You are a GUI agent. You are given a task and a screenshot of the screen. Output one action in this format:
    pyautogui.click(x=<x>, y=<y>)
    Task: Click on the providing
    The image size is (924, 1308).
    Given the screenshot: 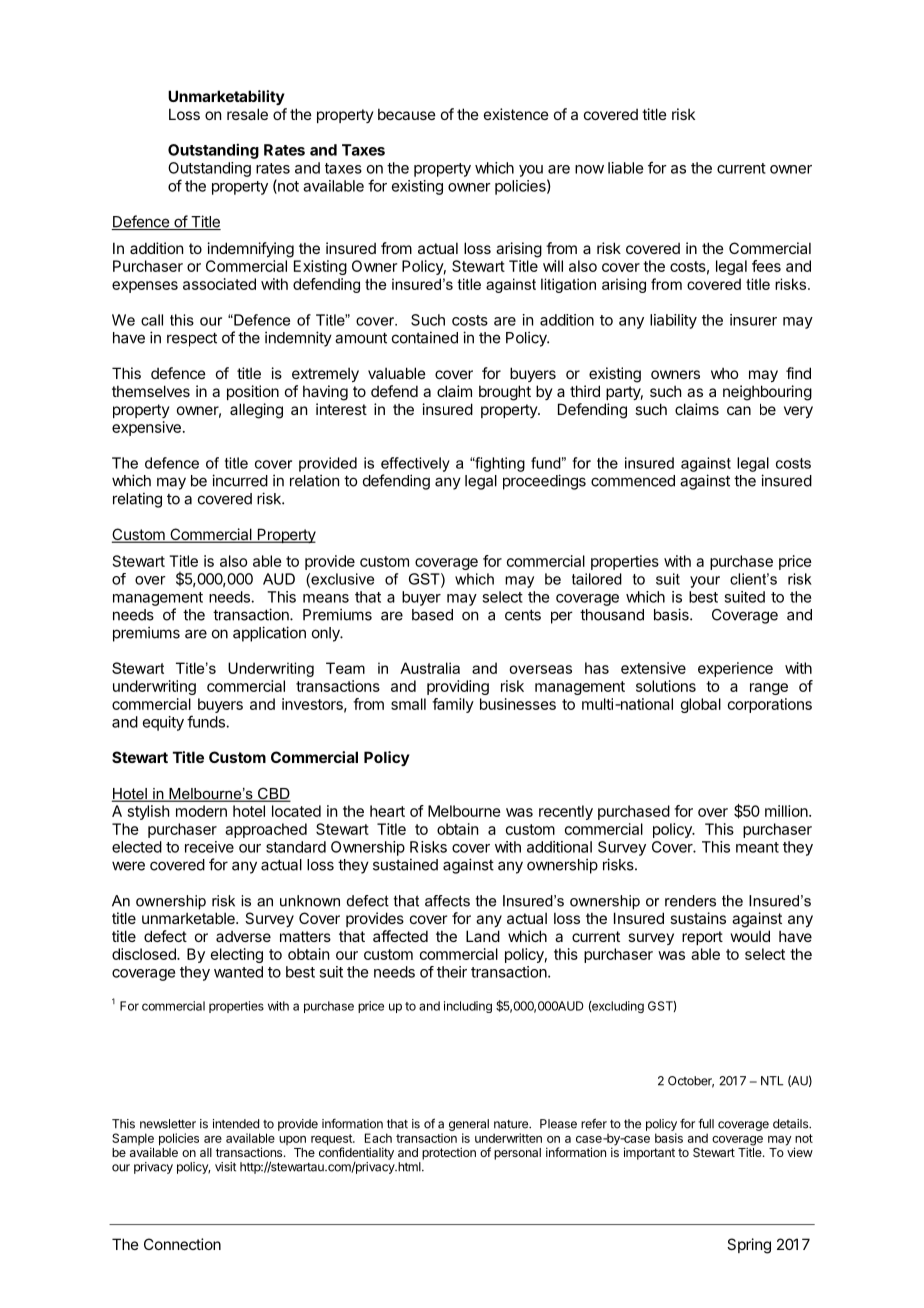 What is the action you would take?
    pyautogui.click(x=458, y=687)
